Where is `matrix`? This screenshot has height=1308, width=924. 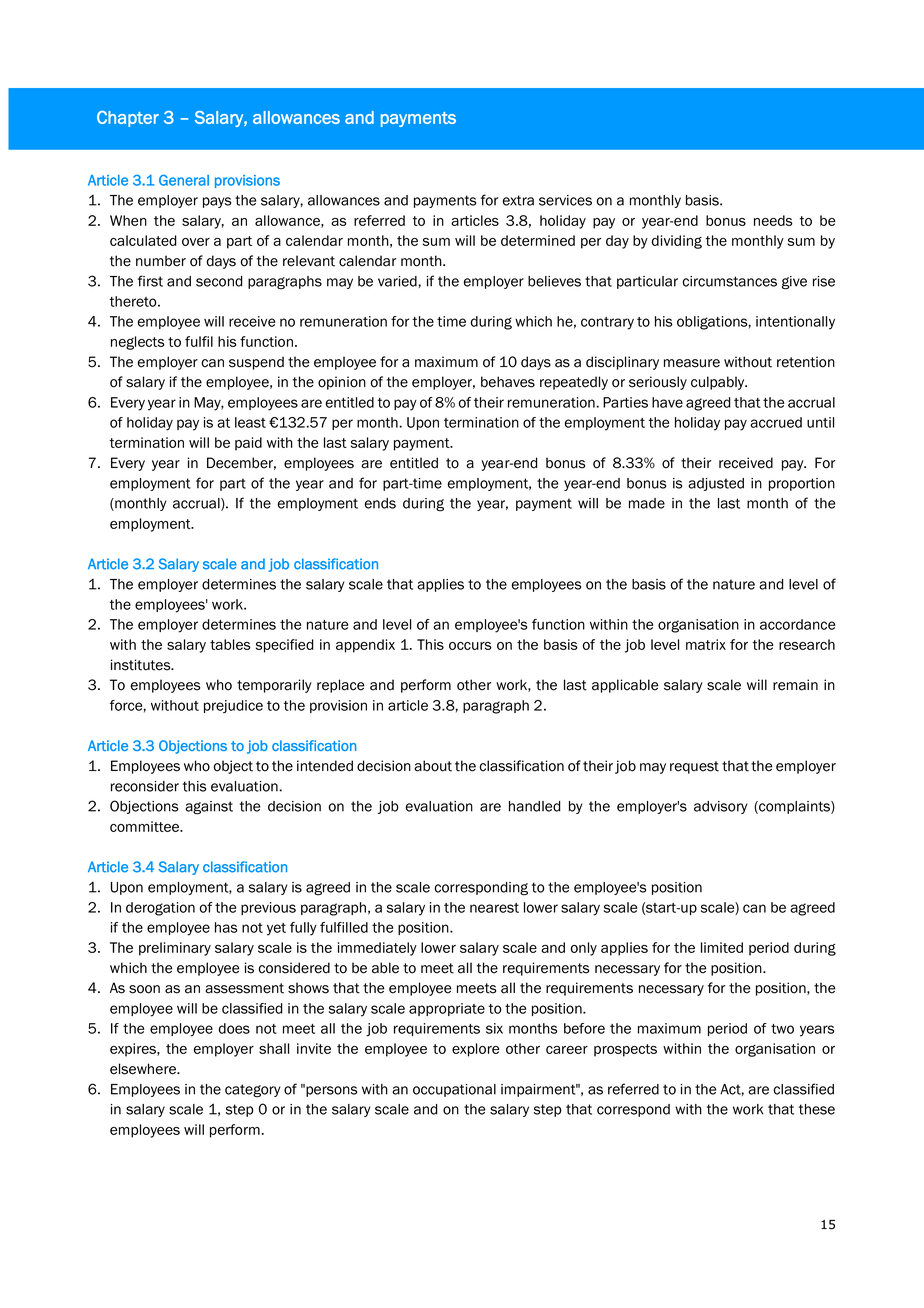
matrix is located at coordinates (706, 644).
